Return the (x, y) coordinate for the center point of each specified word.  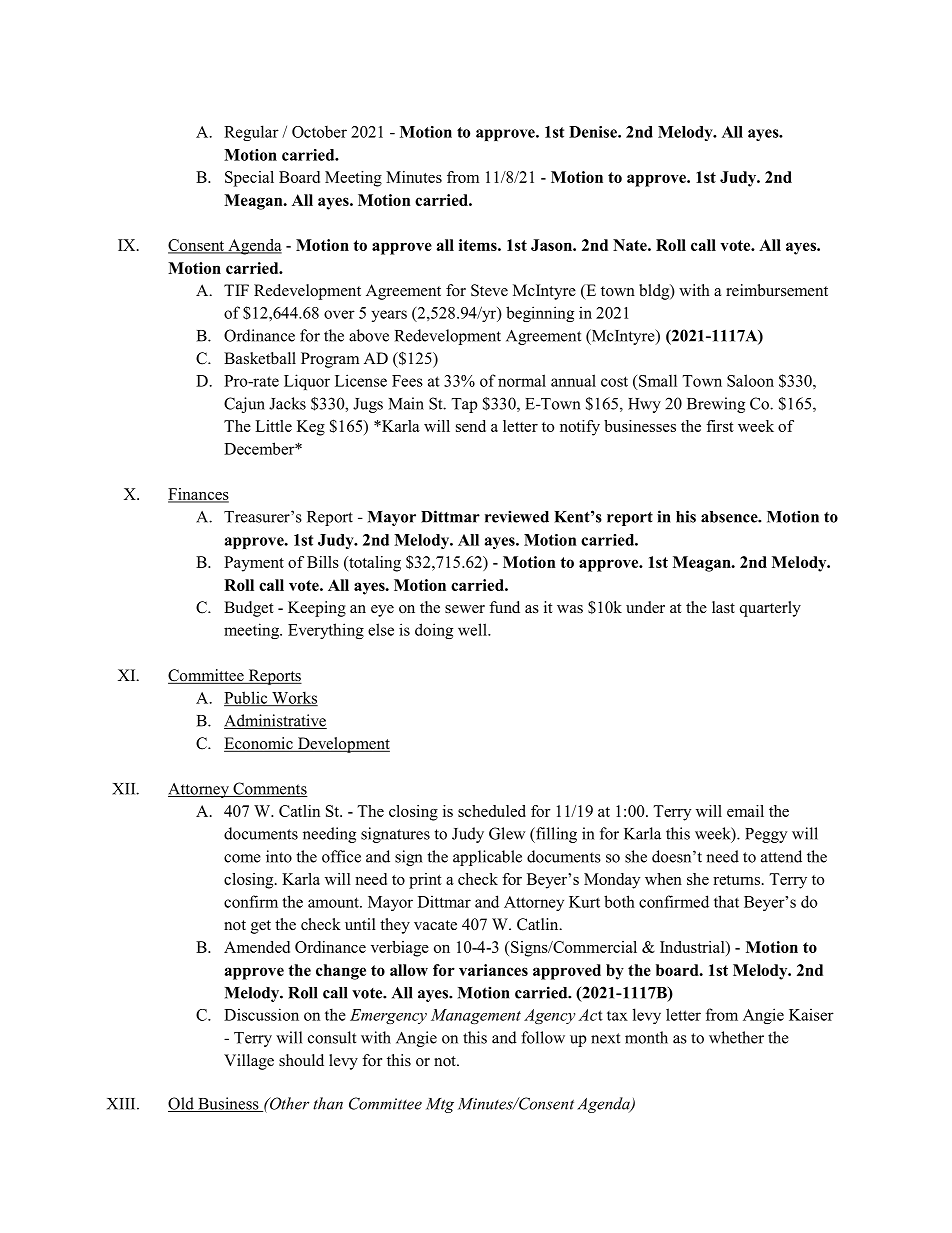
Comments (269, 789)
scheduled (492, 811)
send (471, 426)
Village (249, 1062)
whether (736, 1037)
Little (273, 426)
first (720, 426)
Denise (594, 132)
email (745, 811)
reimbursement (777, 290)
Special (249, 179)
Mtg (440, 1105)
